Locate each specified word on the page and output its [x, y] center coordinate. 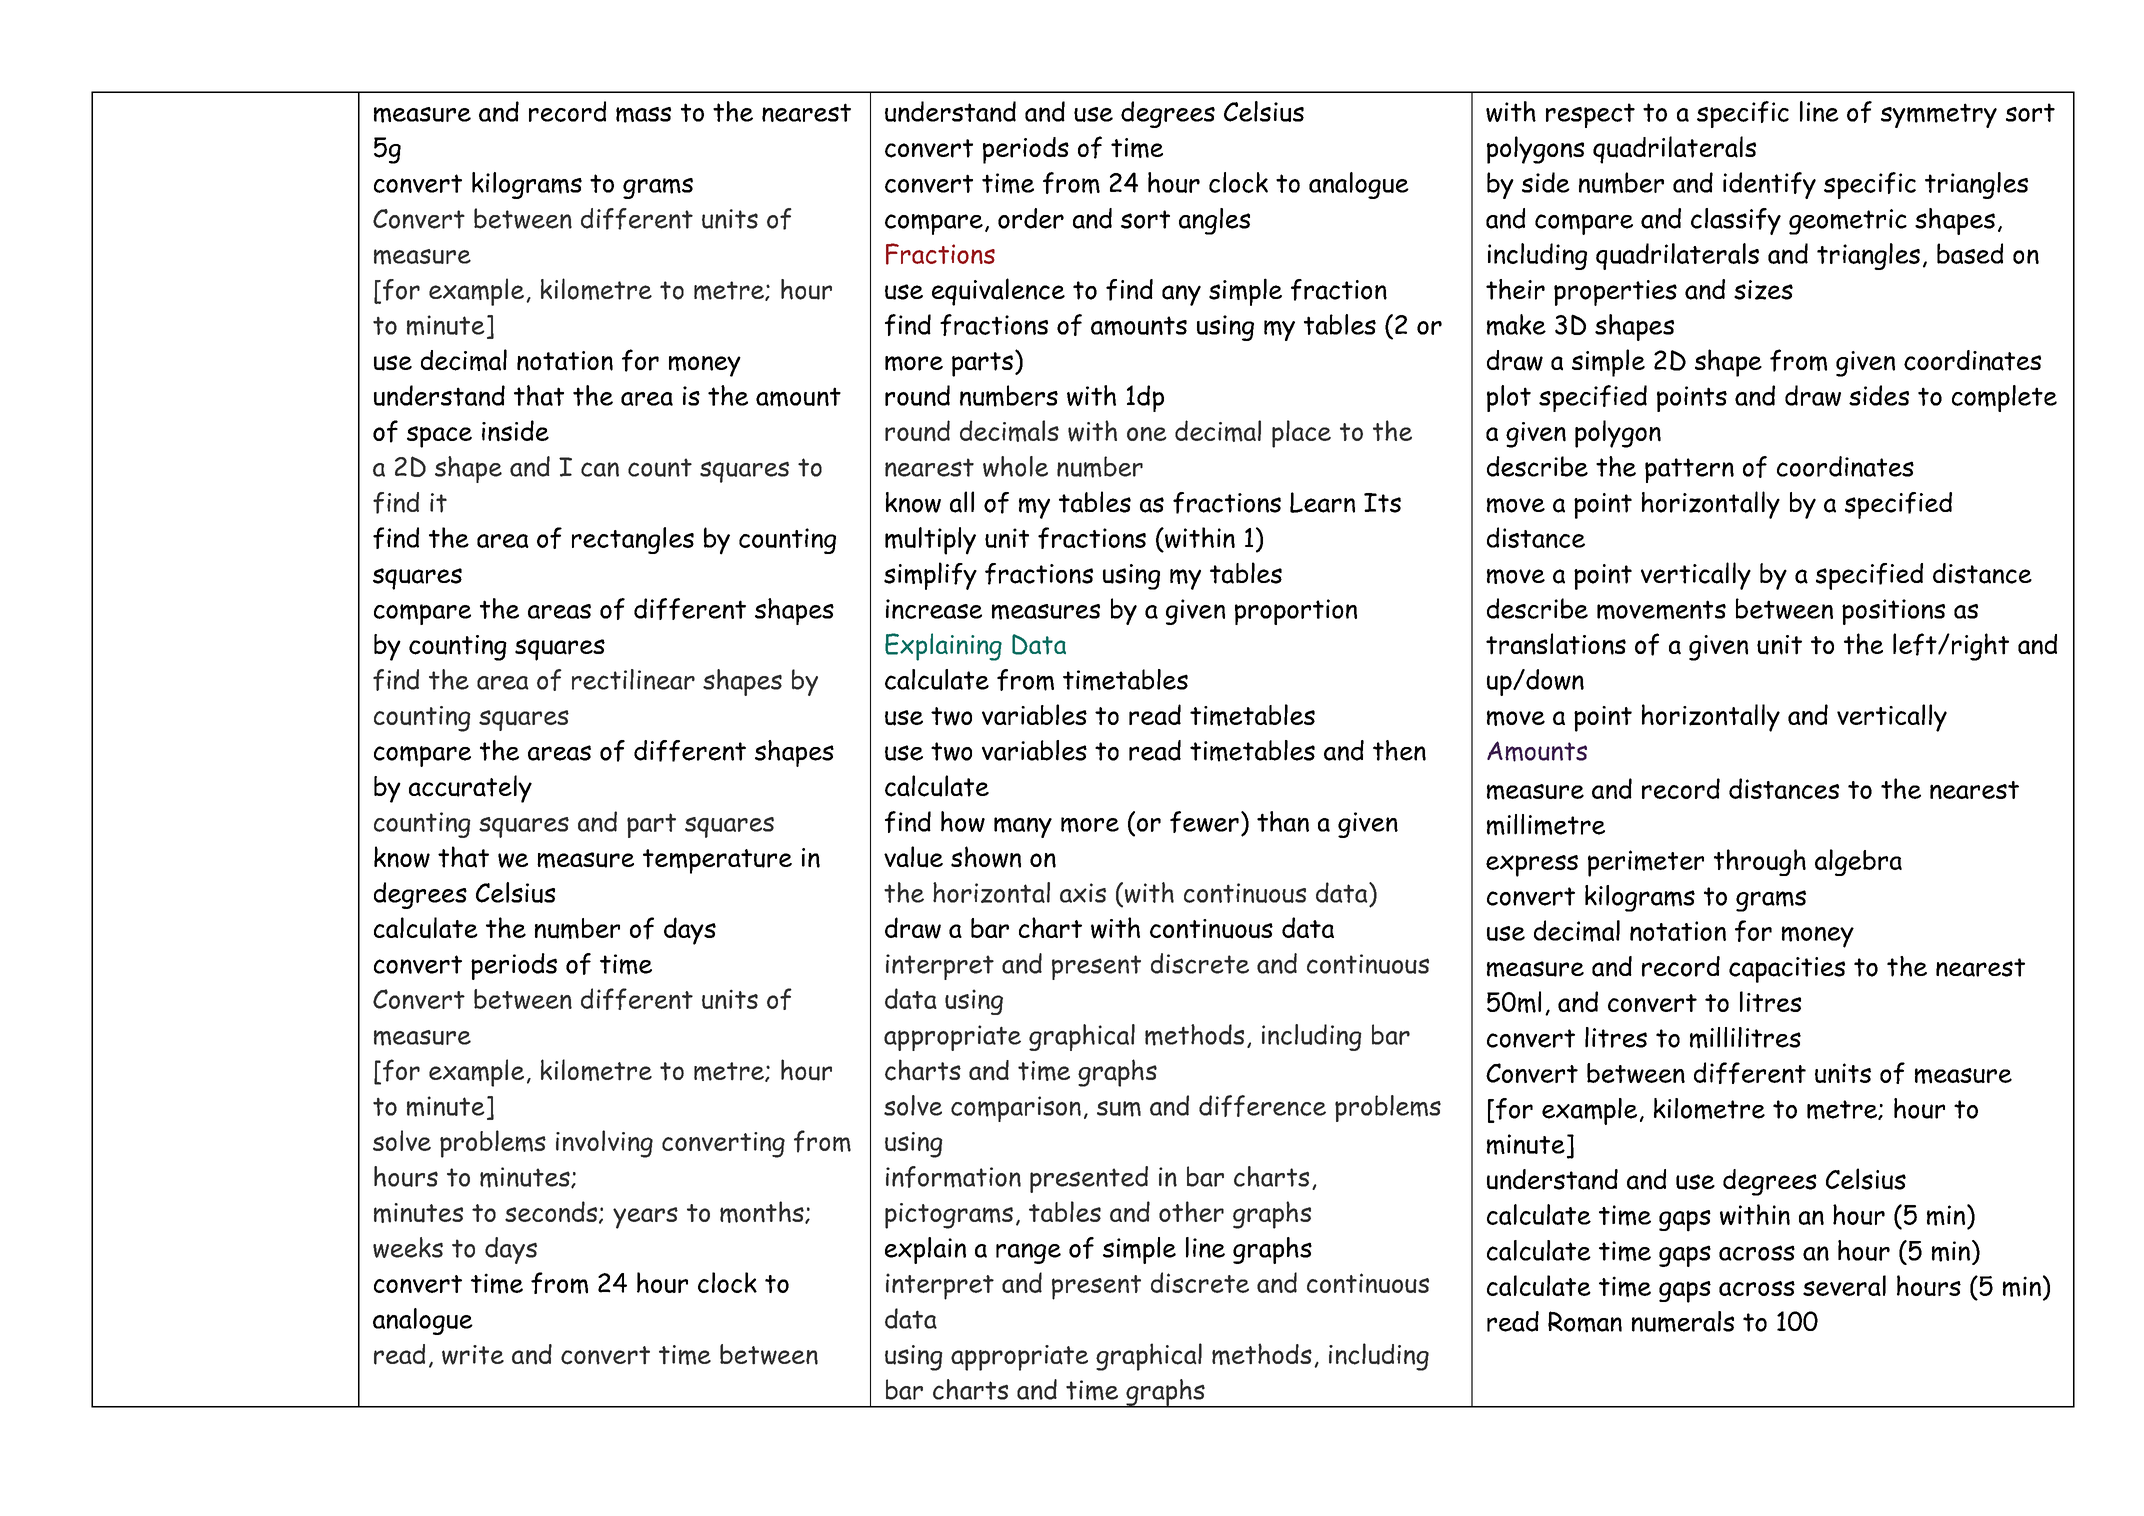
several [1844, 1285]
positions [1893, 612]
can [600, 469]
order [1031, 218]
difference [1262, 1106]
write [473, 1355]
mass [643, 115]
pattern [1689, 470]
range [1028, 1253]
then [1399, 750]
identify [1769, 185]
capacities [1787, 970]
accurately [470, 789]
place [1301, 434]
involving [604, 1144]
